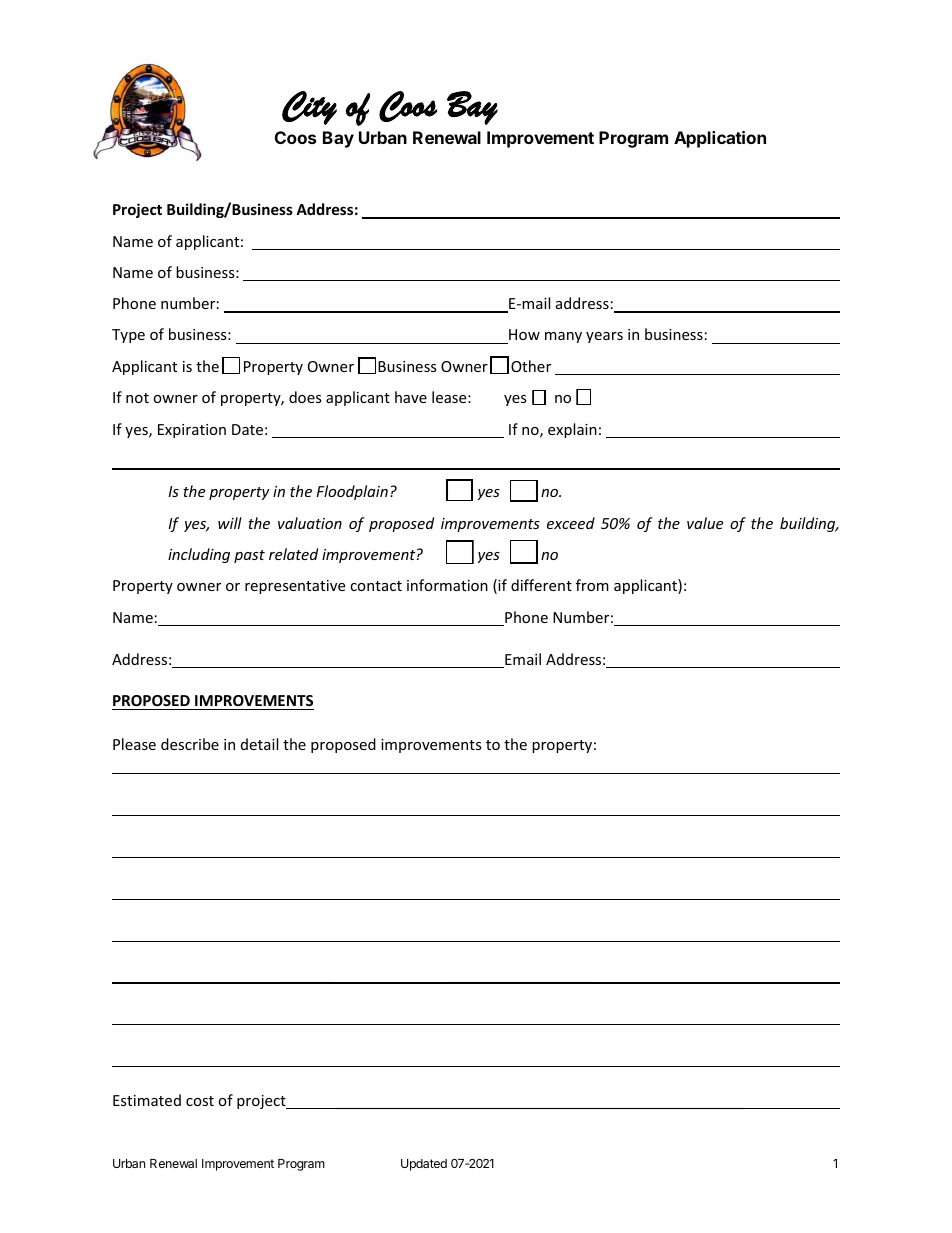 The width and height of the screenshot is (952, 1233). Describe the element at coordinates (137, 398) in the screenshot. I see `not` at that location.
